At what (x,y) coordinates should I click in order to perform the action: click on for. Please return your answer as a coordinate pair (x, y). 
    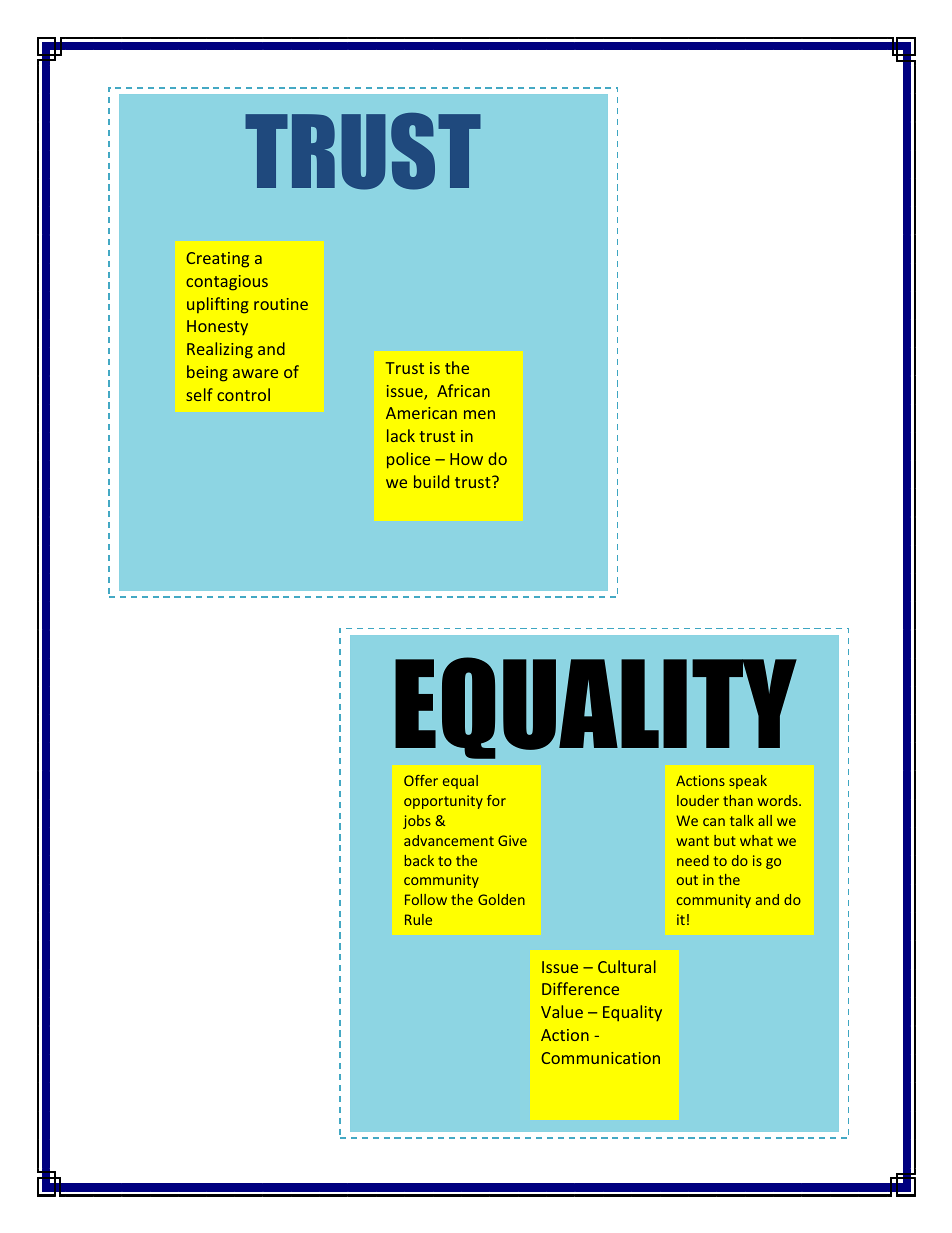
    Looking at the image, I should click on (496, 800).
